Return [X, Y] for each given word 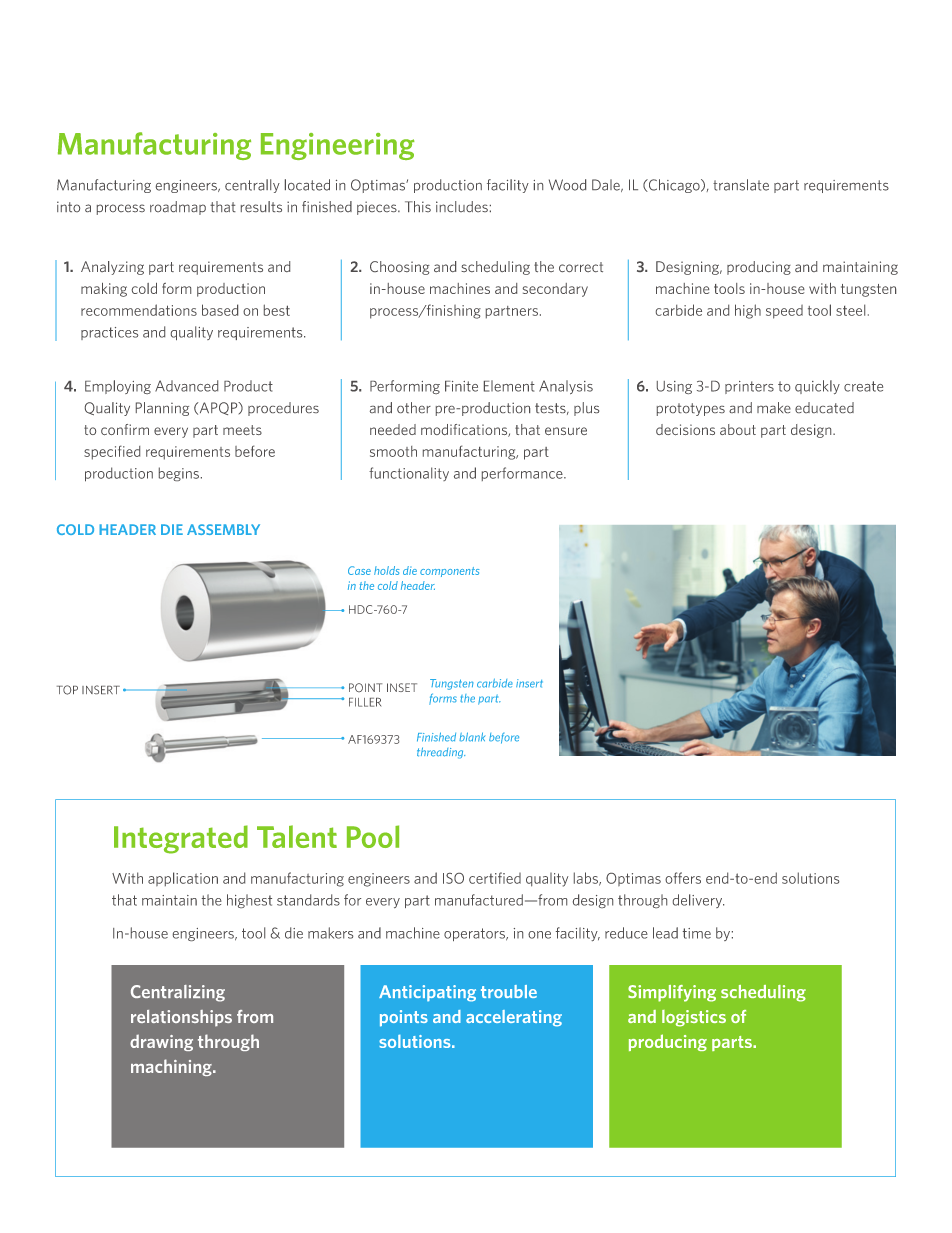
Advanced [186, 386]
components [449, 572]
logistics [694, 1018]
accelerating [514, 1018]
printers [749, 387]
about [738, 429]
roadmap [178, 208]
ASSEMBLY [223, 529]
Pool [373, 836]
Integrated [181, 839]
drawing [161, 1042]
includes [462, 206]
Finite [461, 386]
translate [741, 185]
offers [683, 878]
